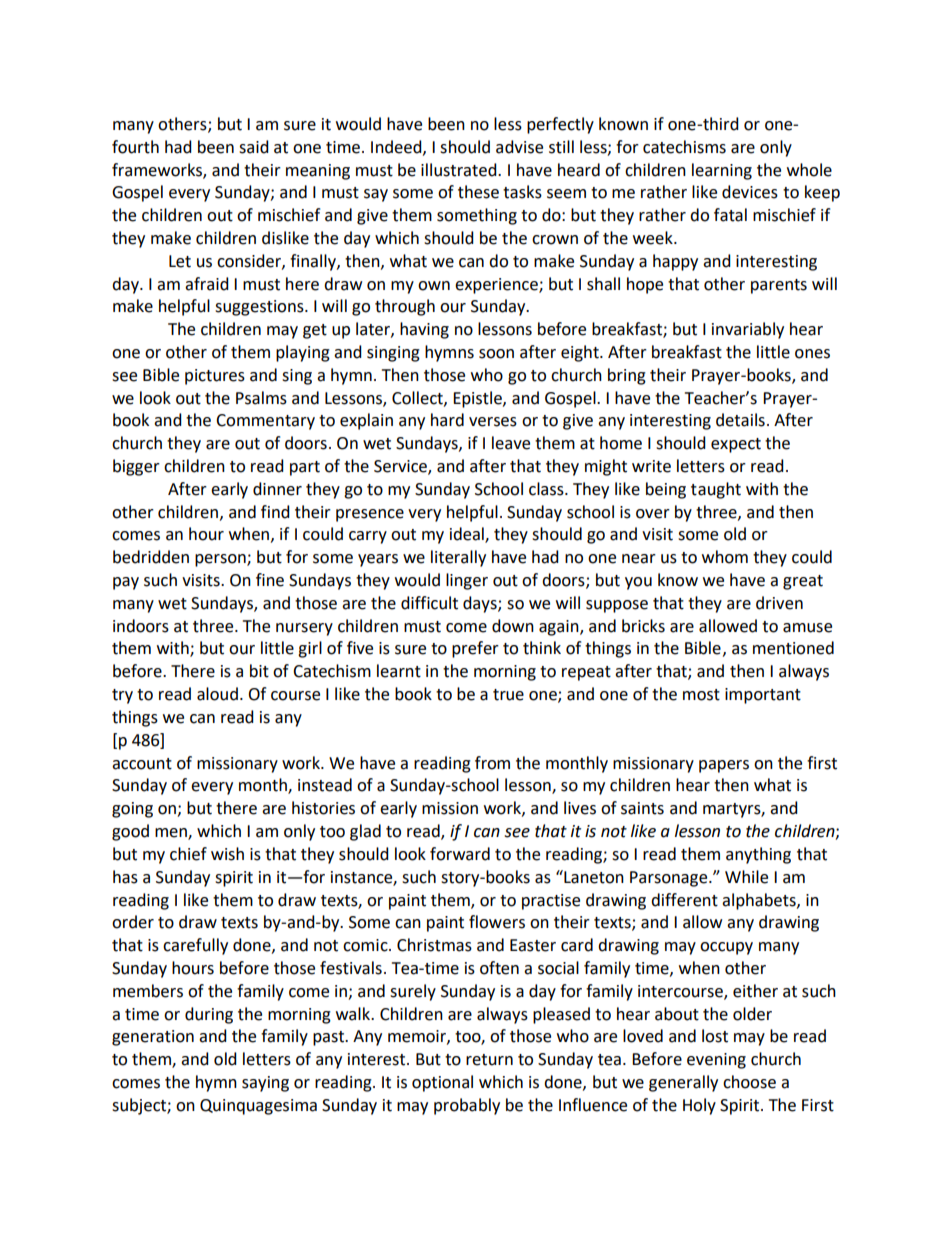  Describe the element at coordinates (513, 626) in the document. I see `down` at that location.
